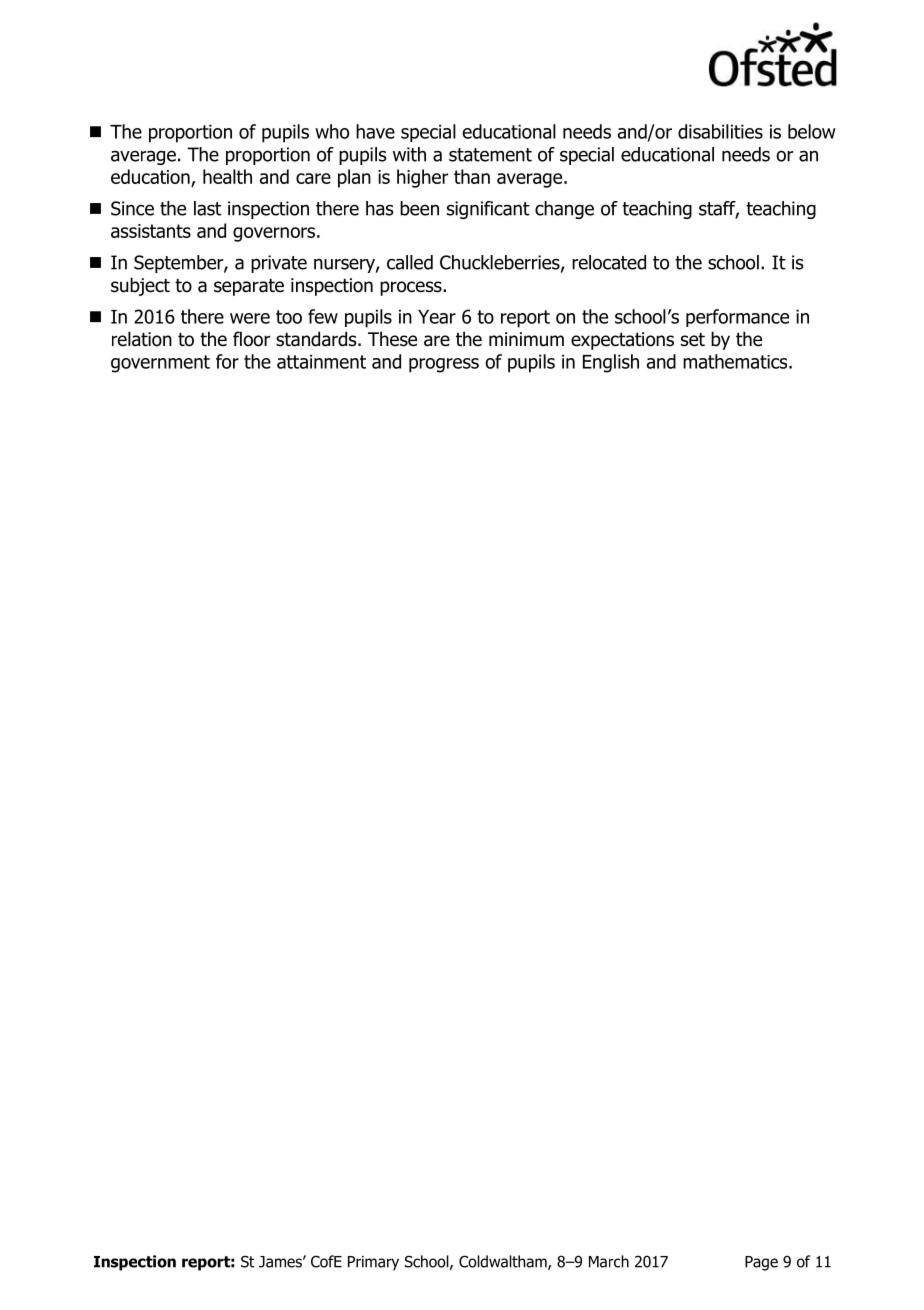  Describe the element at coordinates (251, 339) in the screenshot. I see `floor` at that location.
